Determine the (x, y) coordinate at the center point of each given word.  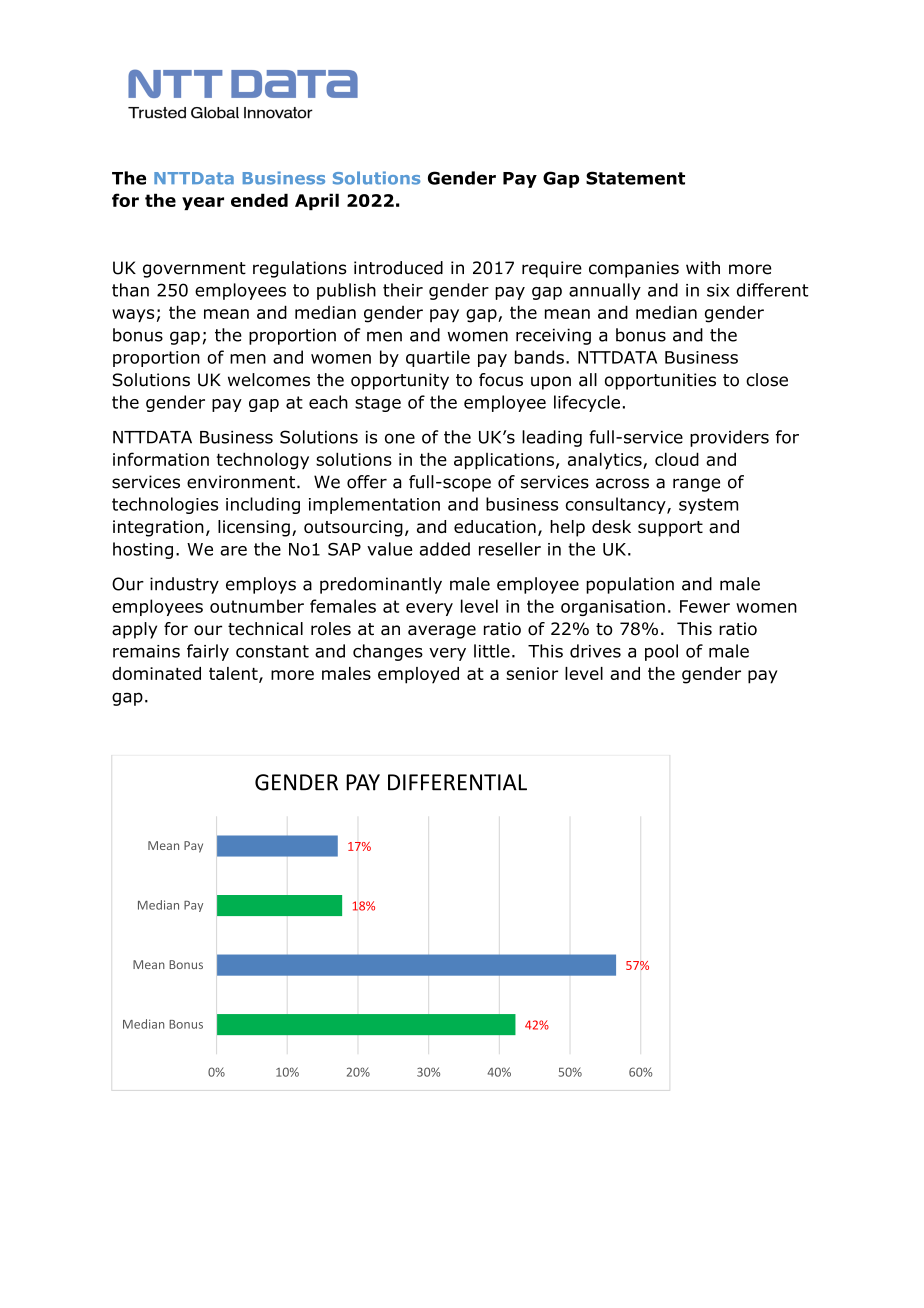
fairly (208, 652)
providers (729, 438)
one (400, 438)
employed (418, 675)
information (161, 459)
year (203, 203)
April (317, 201)
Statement (635, 178)
